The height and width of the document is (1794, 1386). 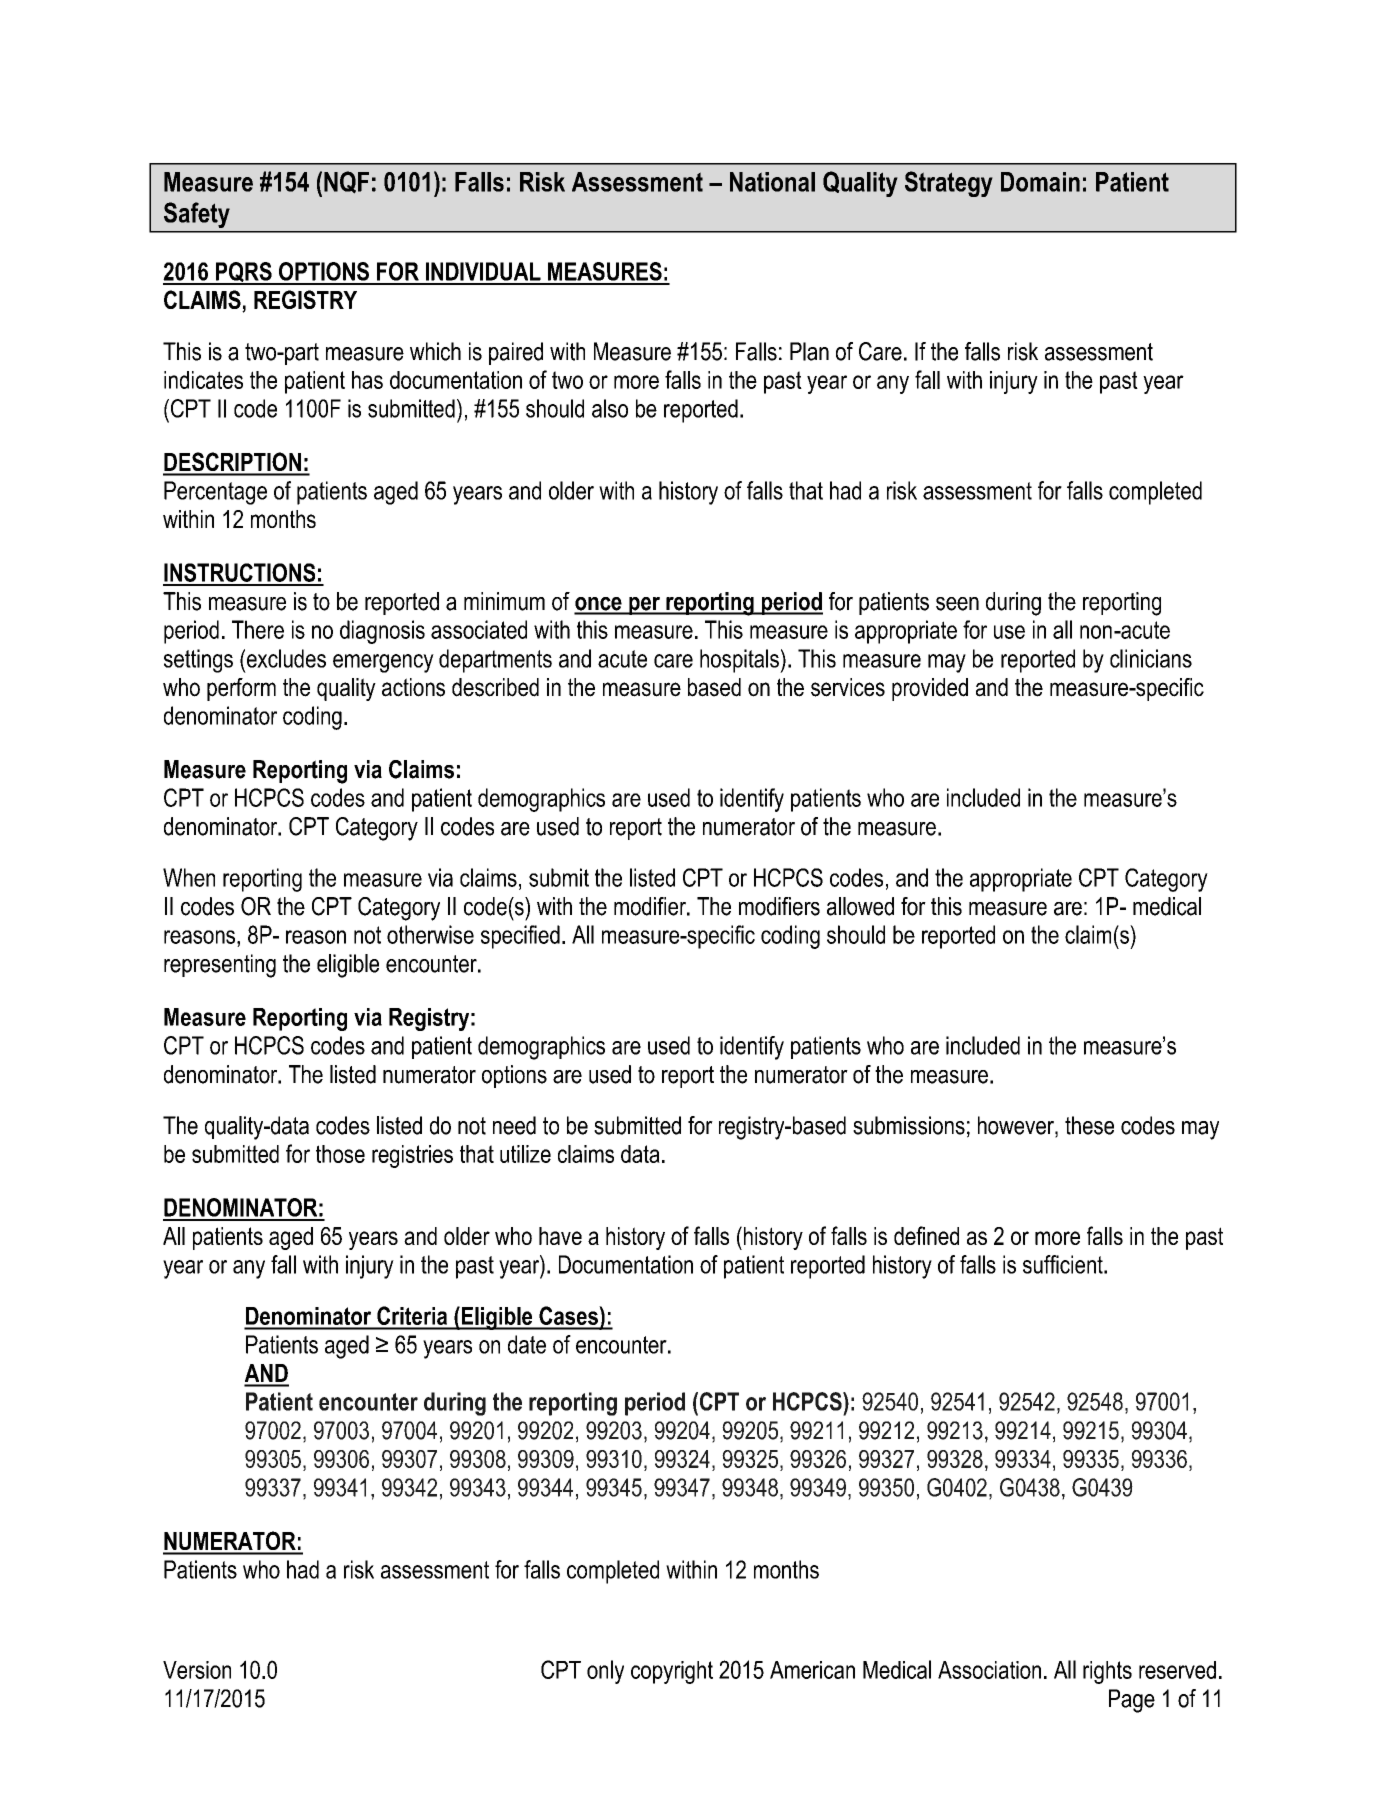 I want to click on Domain, so click(x=1040, y=182).
